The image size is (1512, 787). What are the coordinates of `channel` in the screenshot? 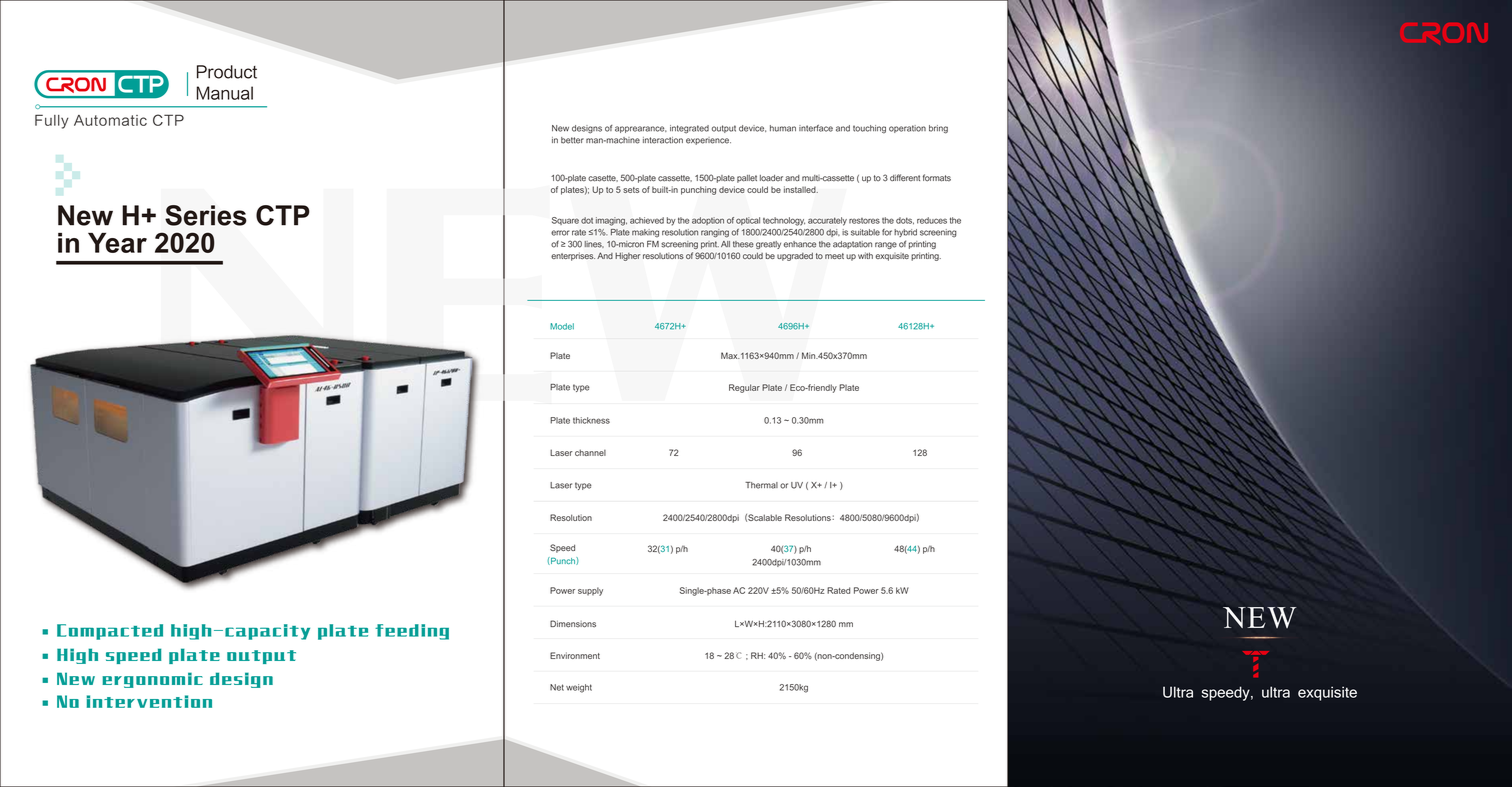 It's located at (590, 452).
